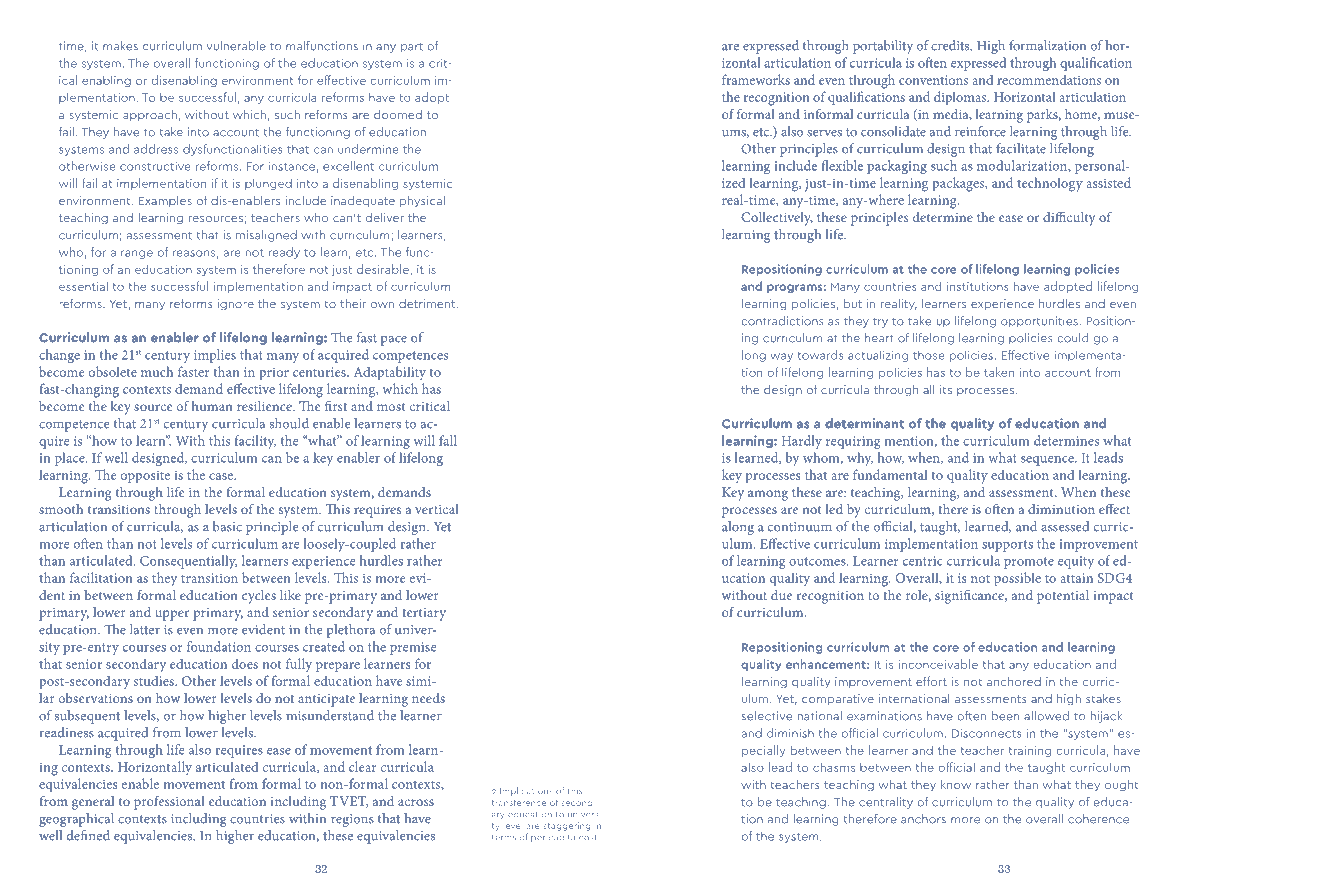 This document has width=1326, height=896. I want to click on studies, so click(155, 680).
